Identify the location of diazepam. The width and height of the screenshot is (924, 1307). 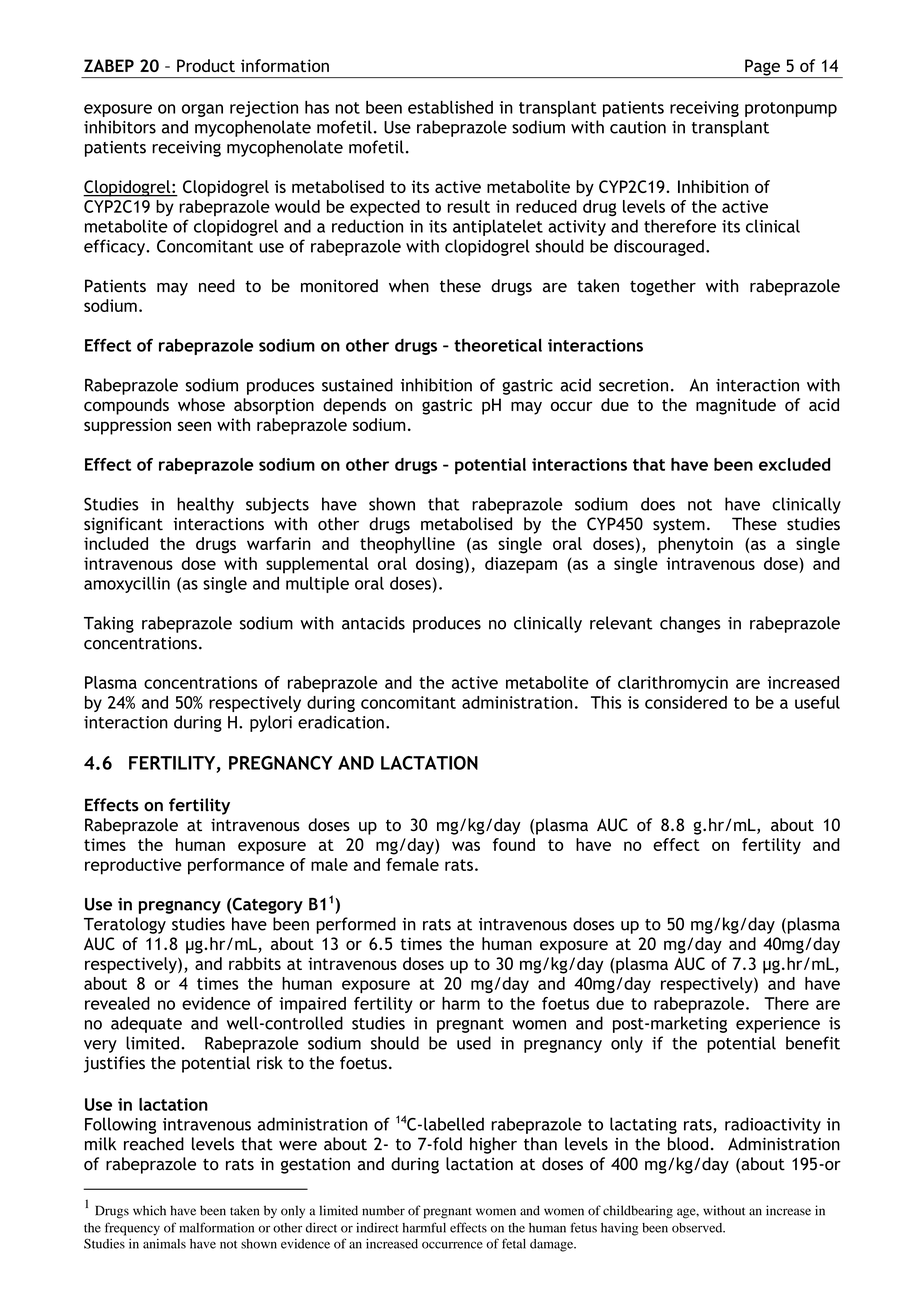
(521, 565).
